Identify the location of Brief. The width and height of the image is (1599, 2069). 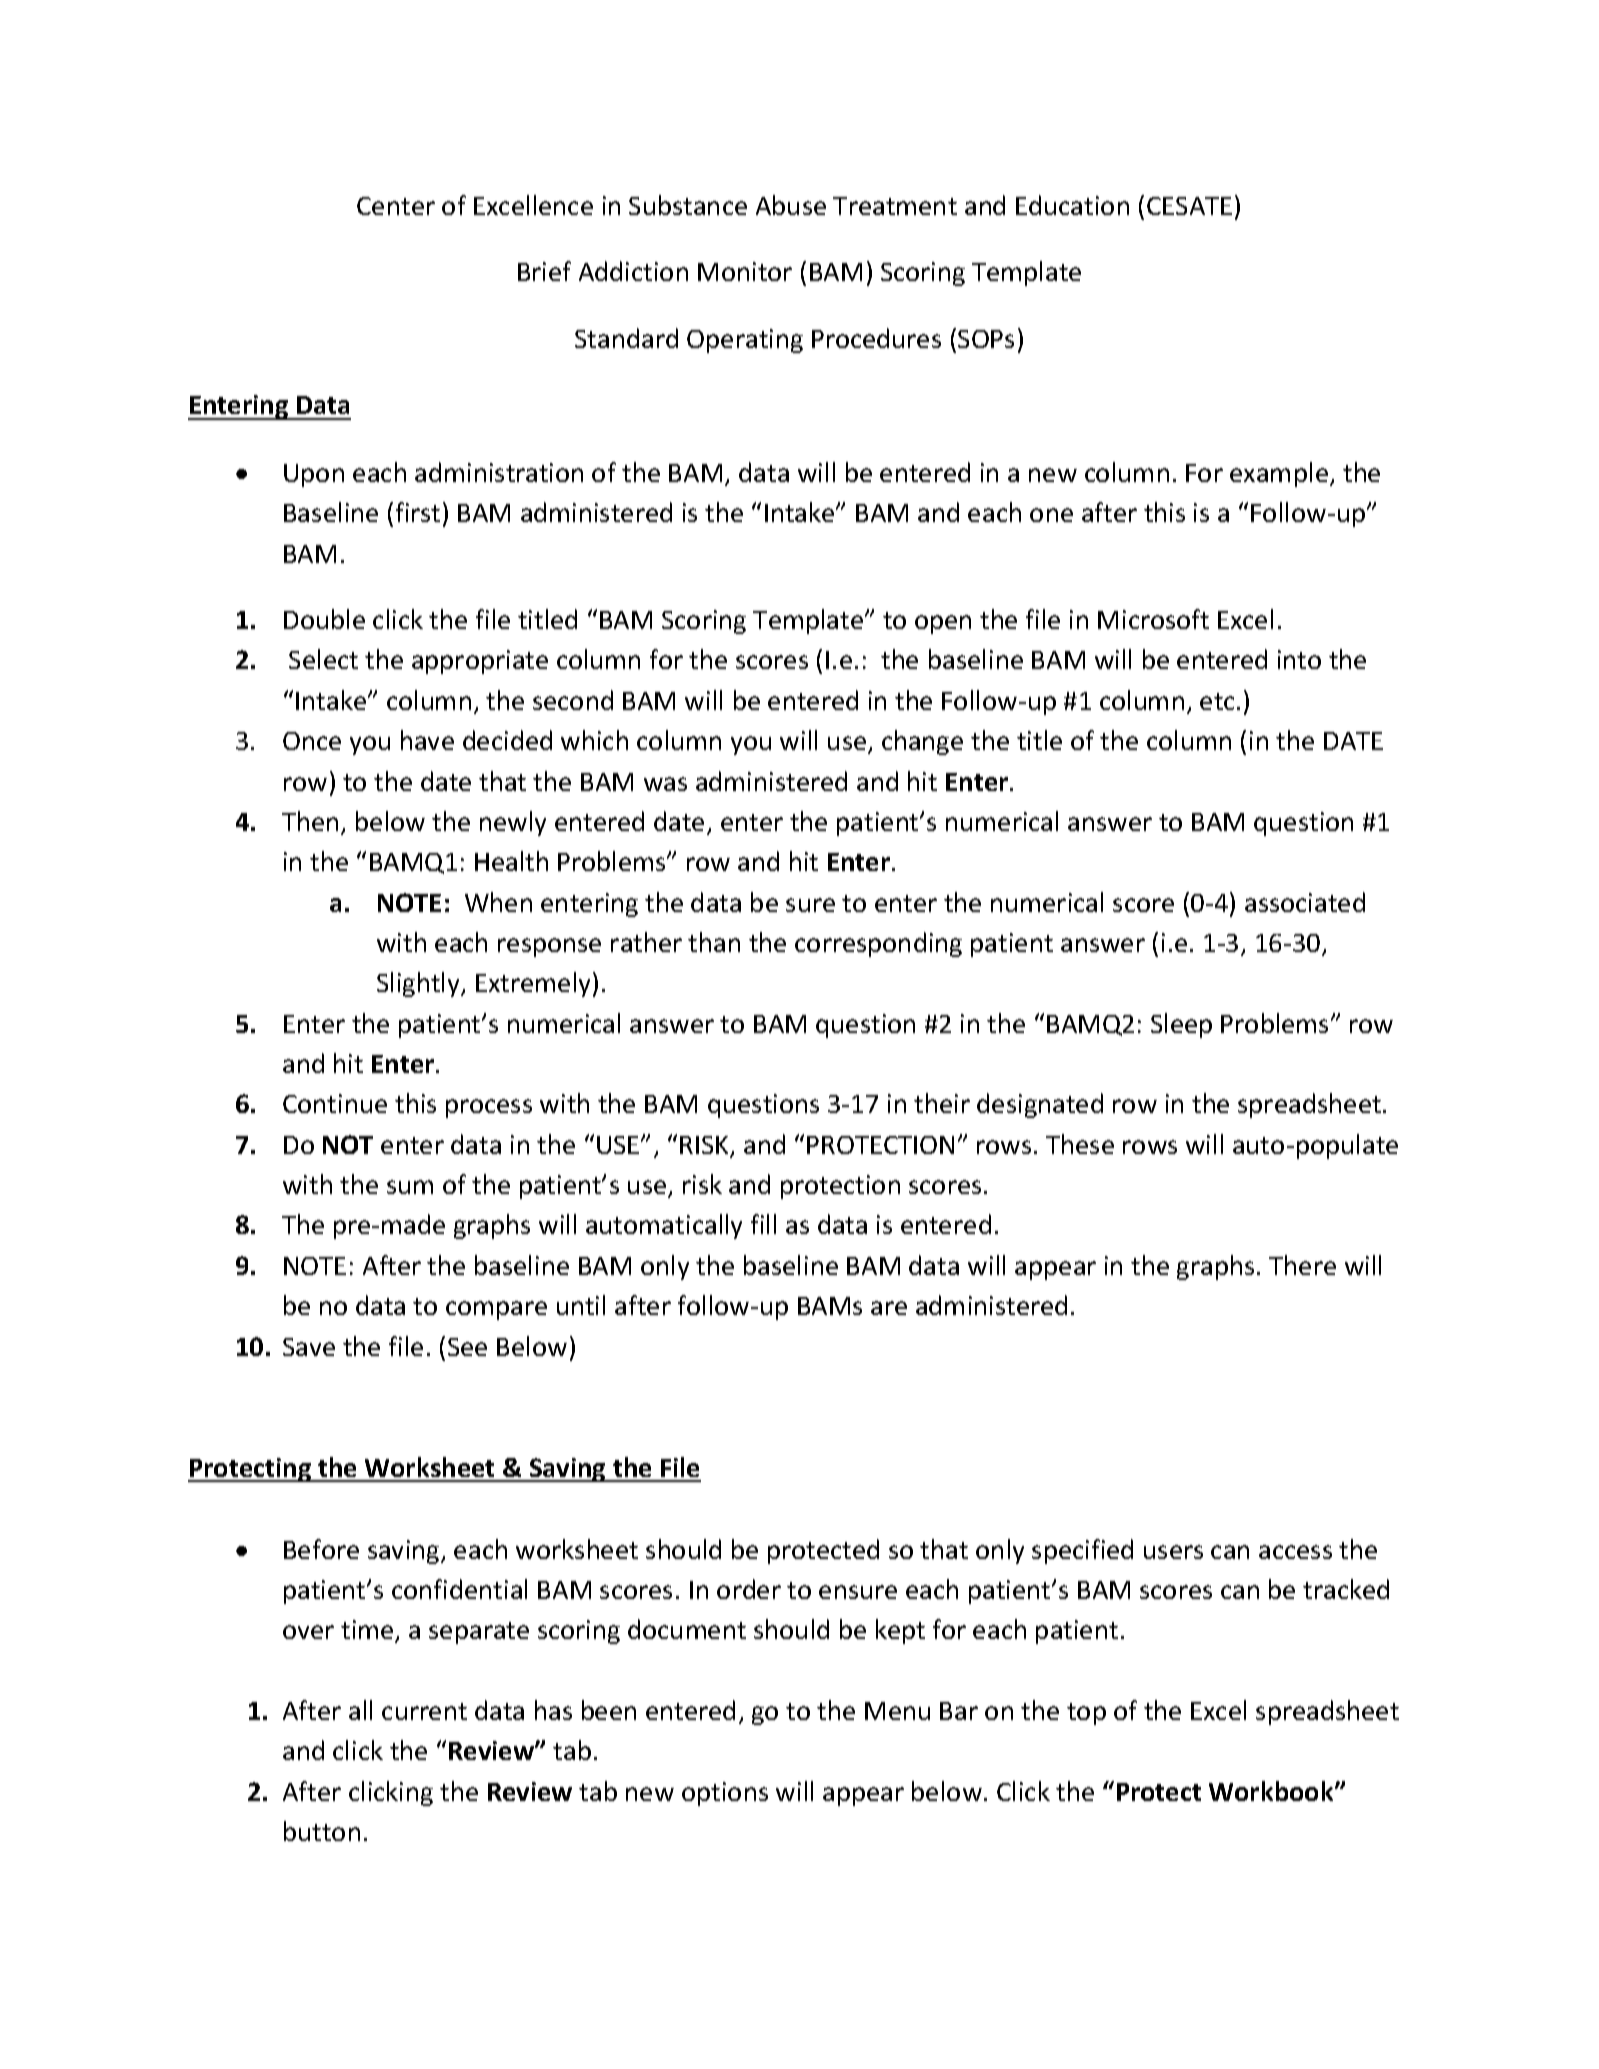
(544, 271).
